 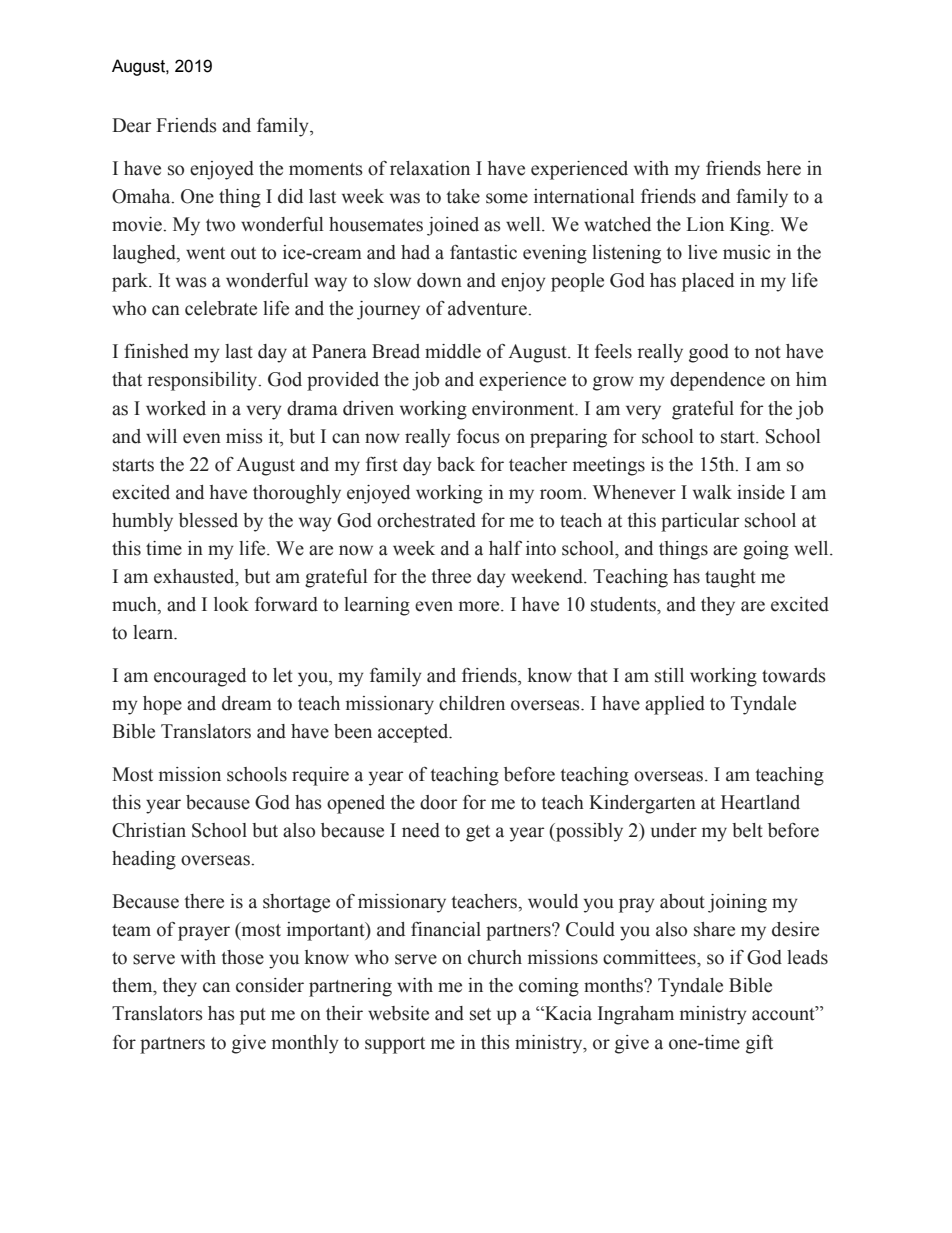 I want to click on put, so click(x=253, y=1016).
